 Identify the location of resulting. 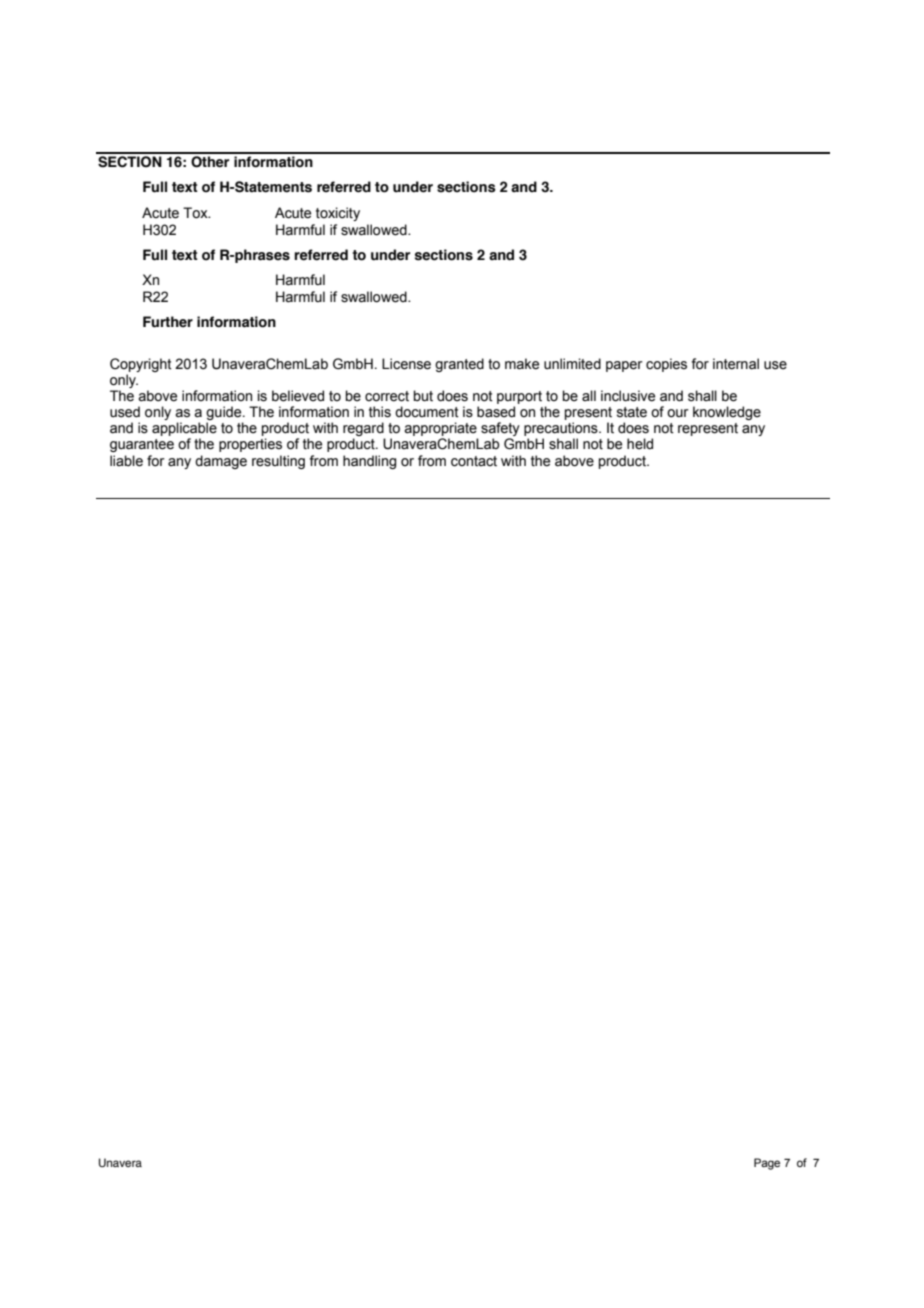
(278, 462).
